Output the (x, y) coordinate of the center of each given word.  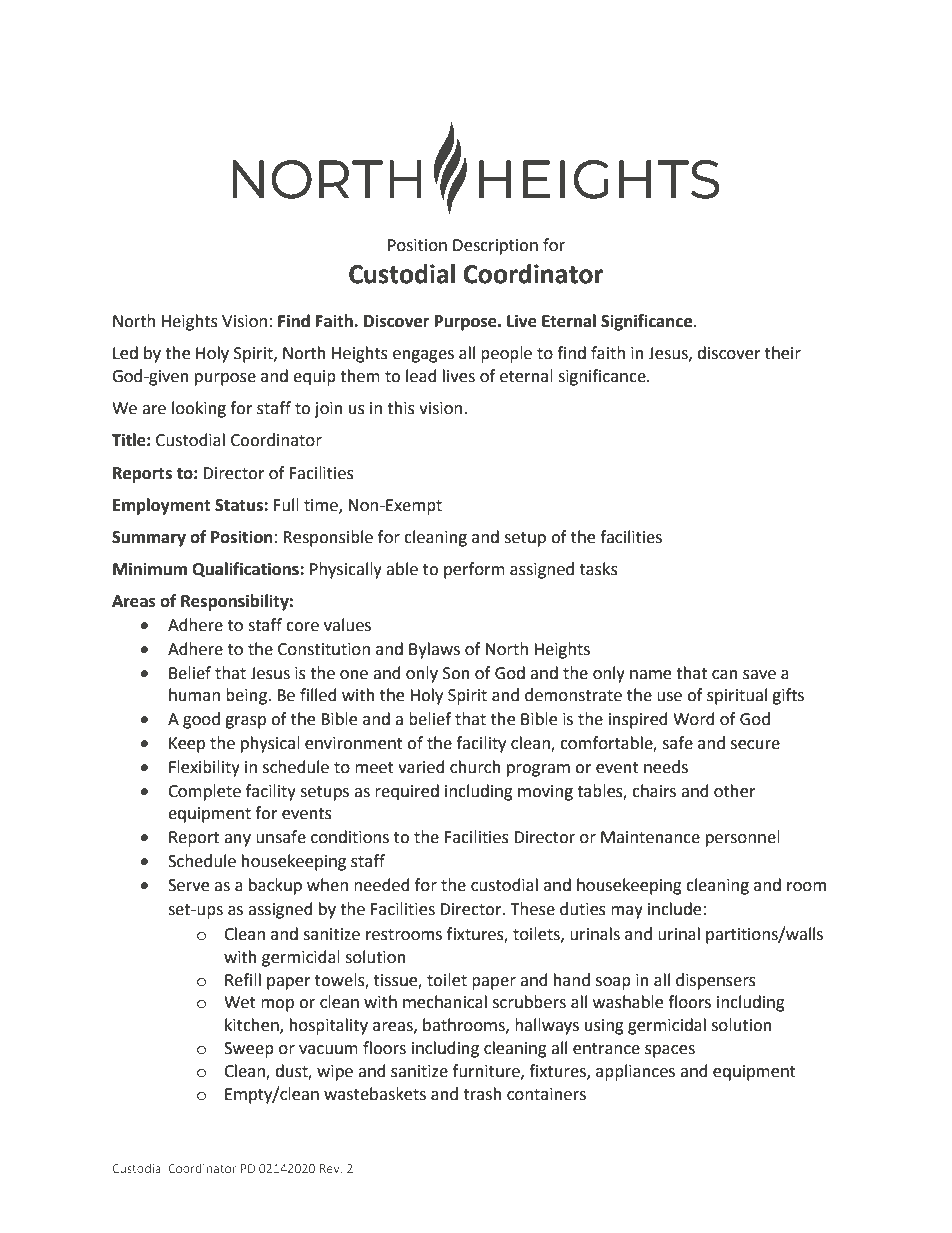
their (783, 353)
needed (382, 885)
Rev (331, 1168)
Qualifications (246, 570)
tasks (599, 569)
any (237, 840)
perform (474, 570)
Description (495, 247)
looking (199, 409)
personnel (743, 838)
